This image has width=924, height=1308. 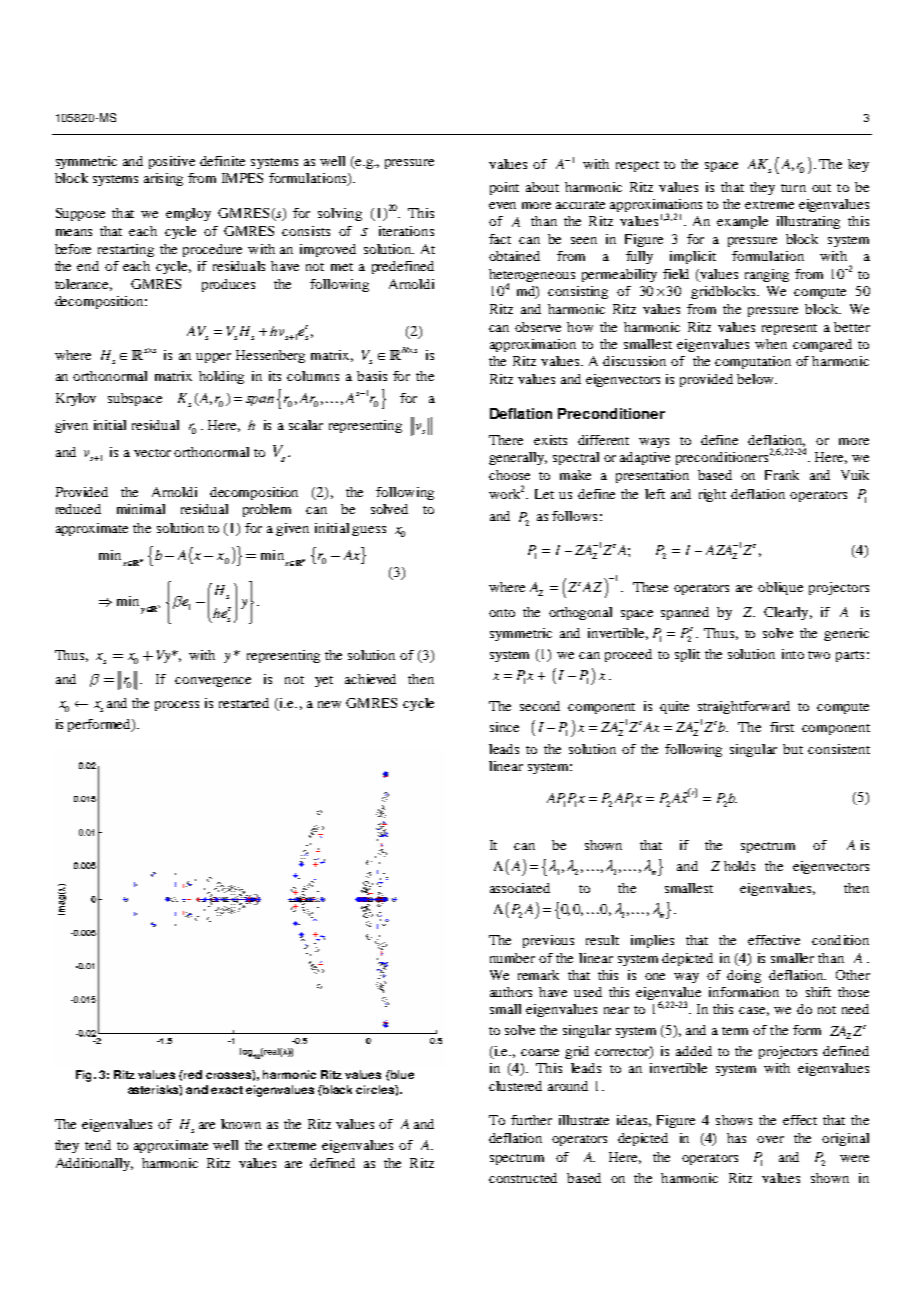 I want to click on holds, so click(x=739, y=866).
